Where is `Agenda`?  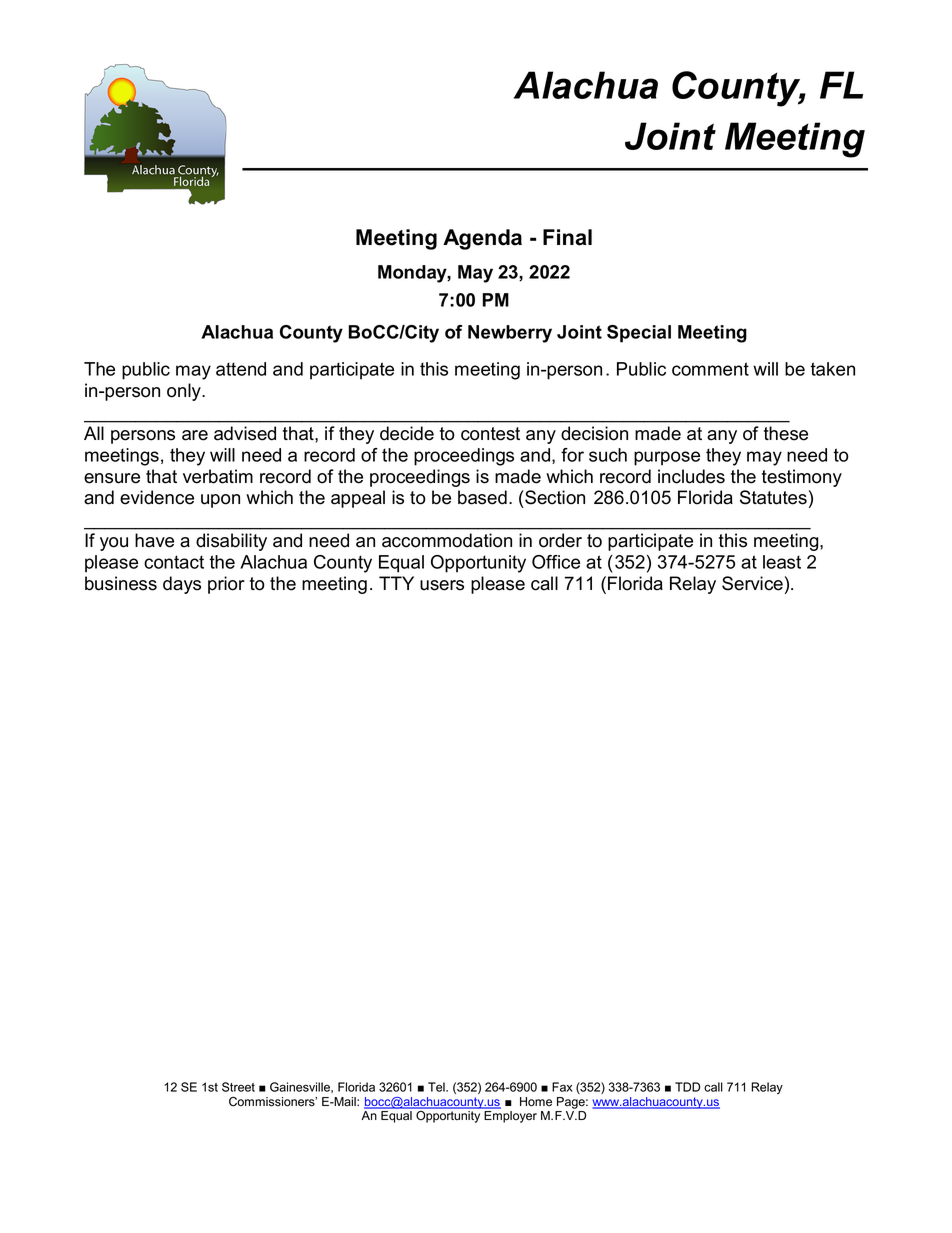 Agenda is located at coordinates (482, 239).
